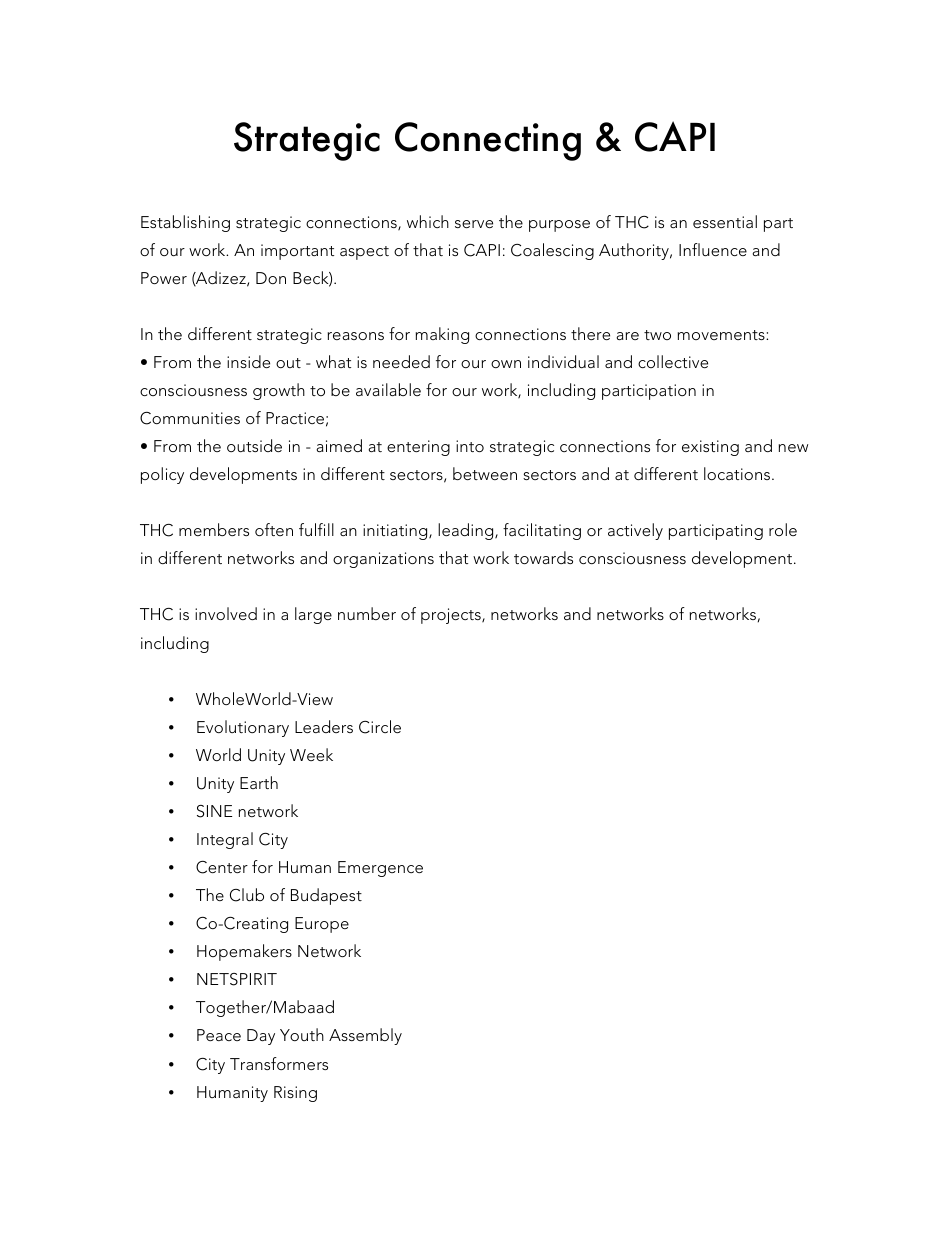  I want to click on Club, so click(247, 895).
